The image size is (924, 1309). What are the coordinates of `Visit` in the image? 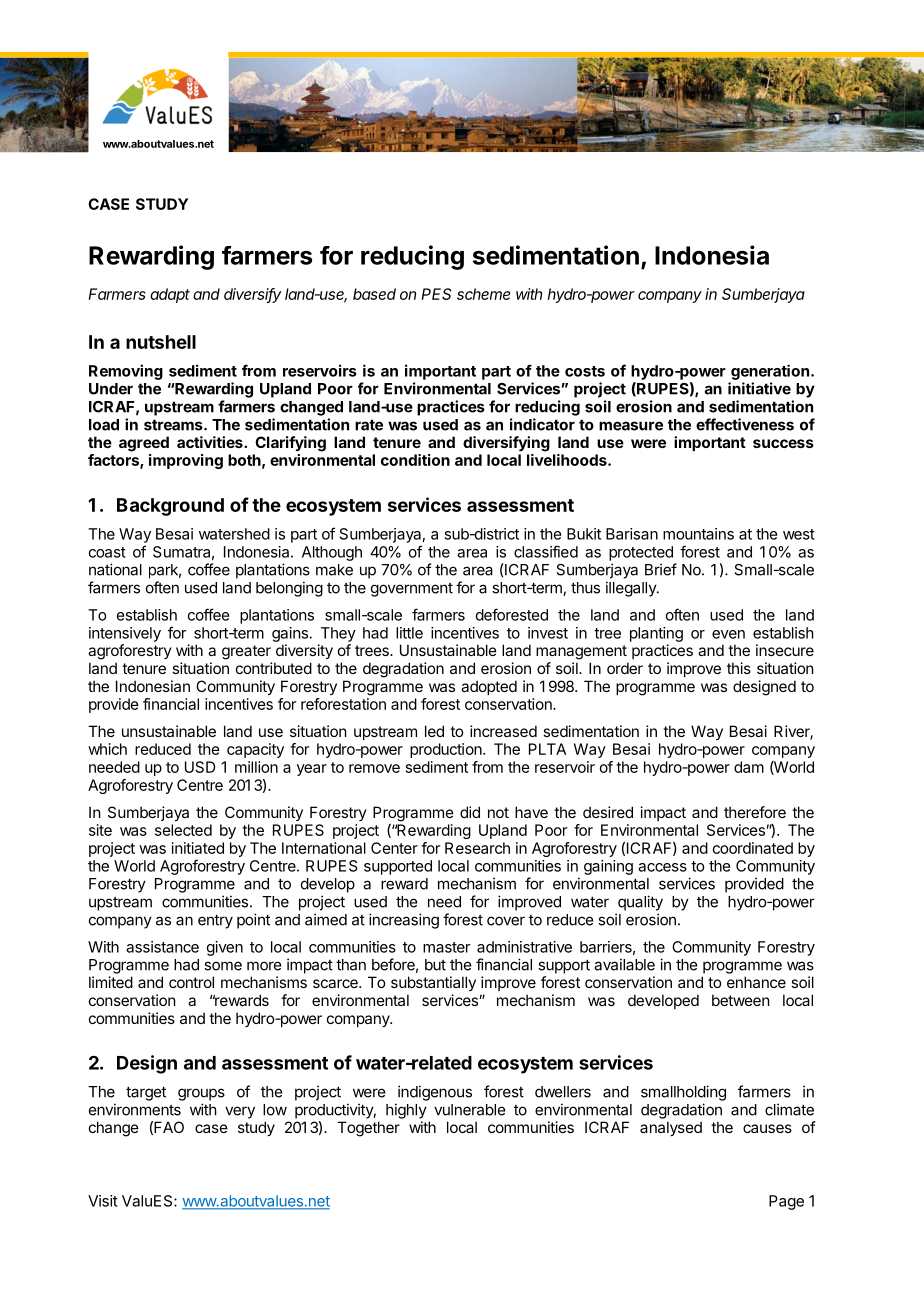 It's located at (103, 1201).
